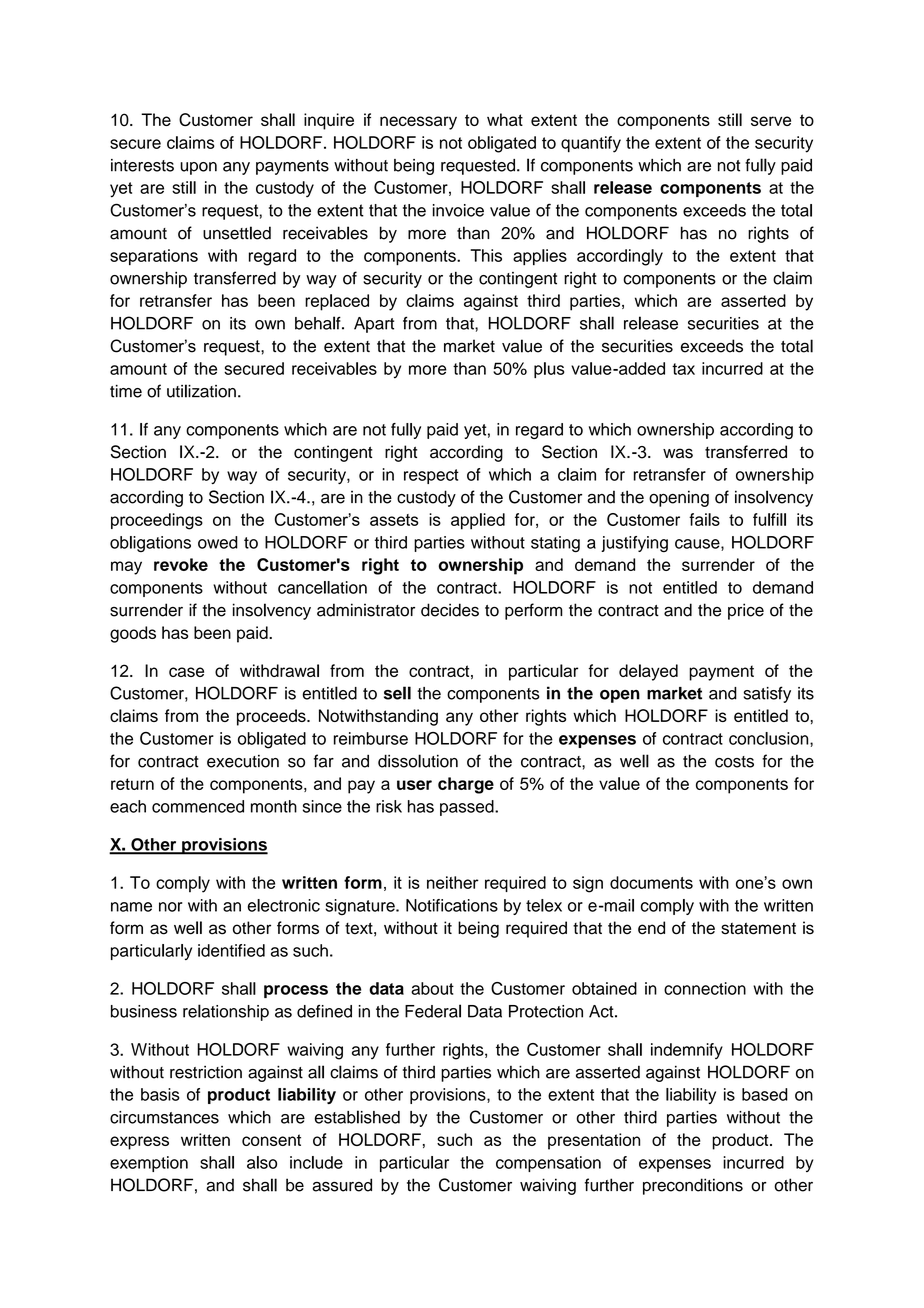 The width and height of the screenshot is (924, 1308). I want to click on respect, so click(431, 476).
